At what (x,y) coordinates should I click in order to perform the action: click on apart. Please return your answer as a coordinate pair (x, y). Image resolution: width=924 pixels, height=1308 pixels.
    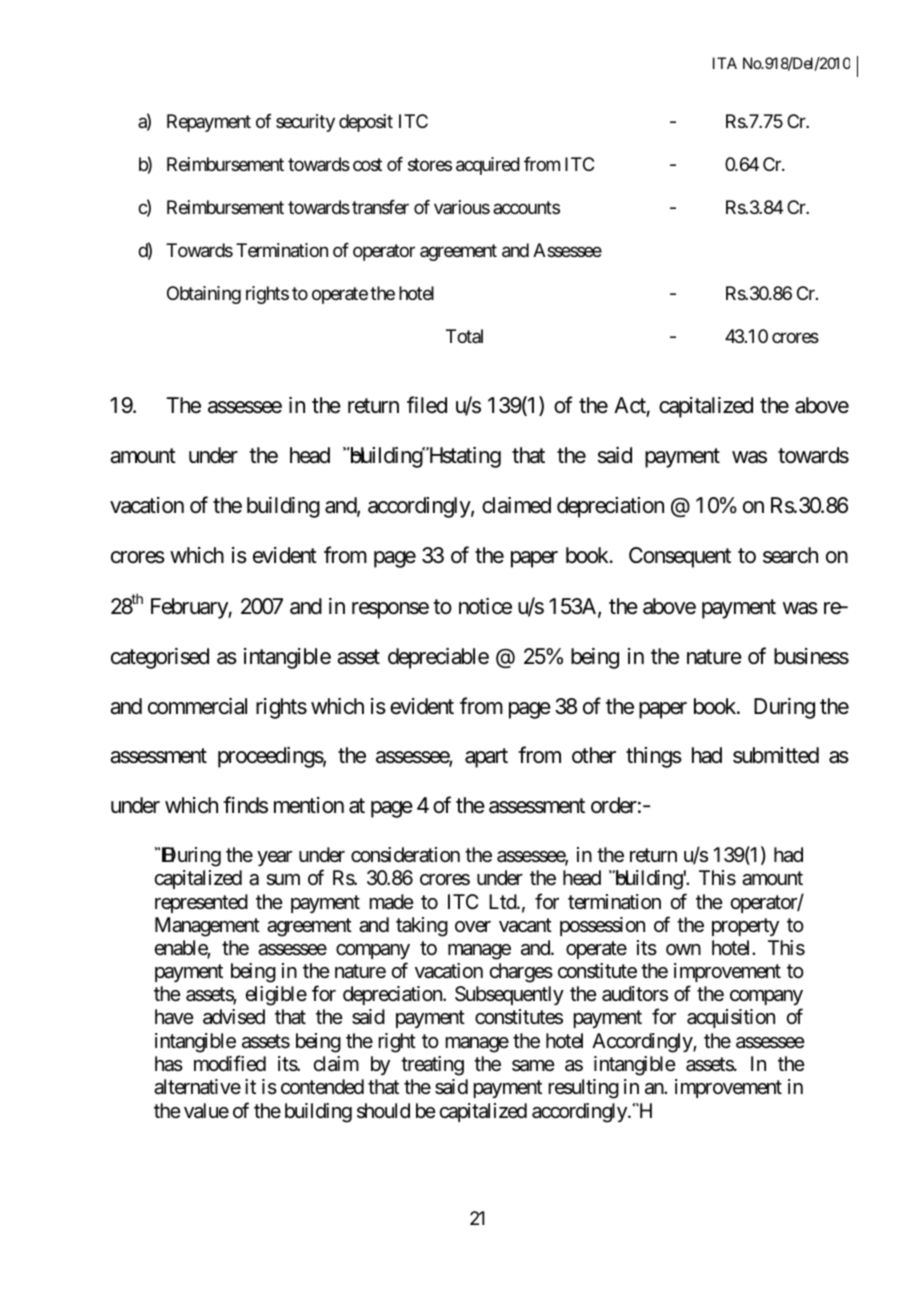
    Looking at the image, I should click on (486, 758).
